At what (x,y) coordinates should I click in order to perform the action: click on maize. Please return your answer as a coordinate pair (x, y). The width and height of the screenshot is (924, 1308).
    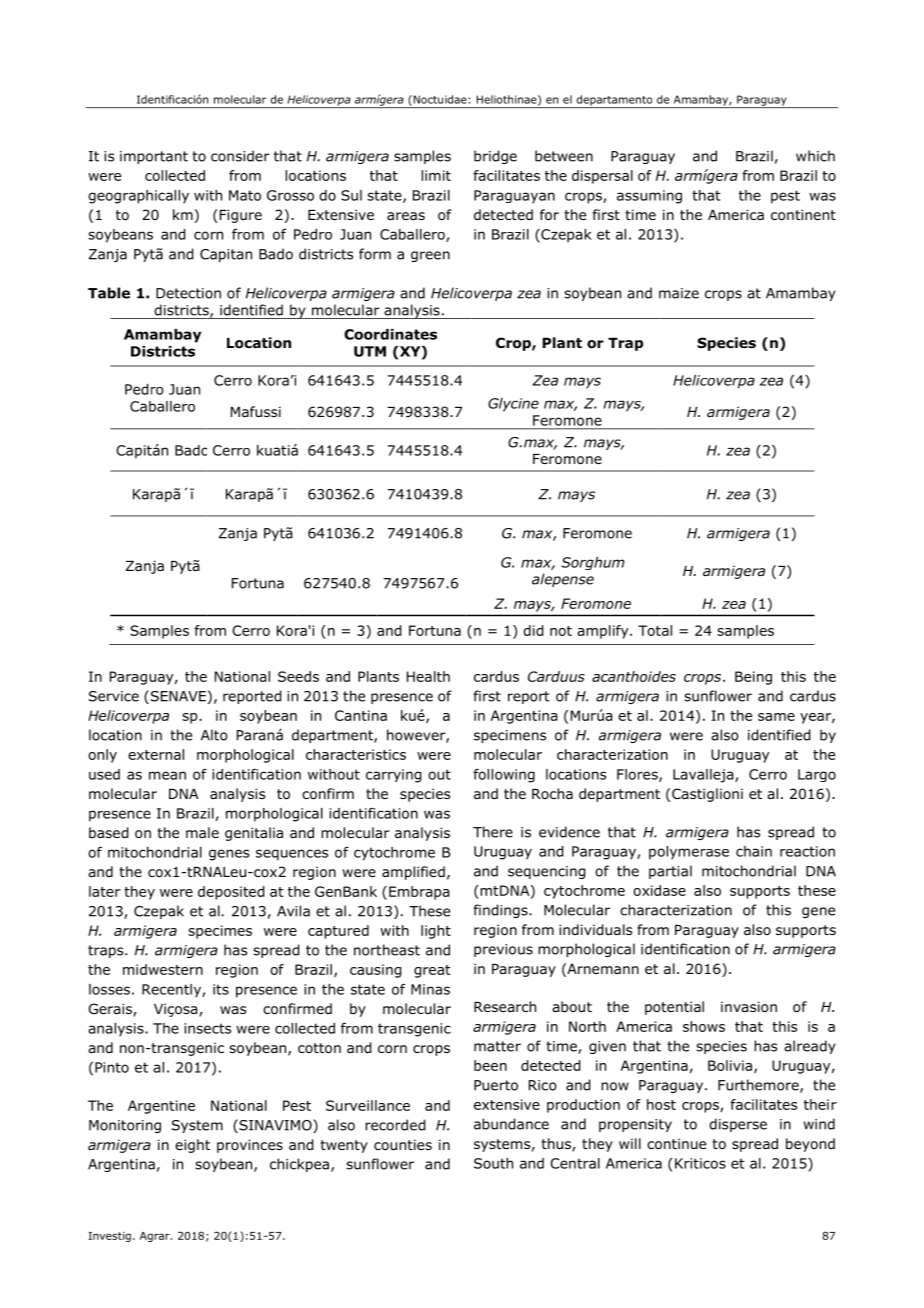
    Looking at the image, I should click on (679, 293).
